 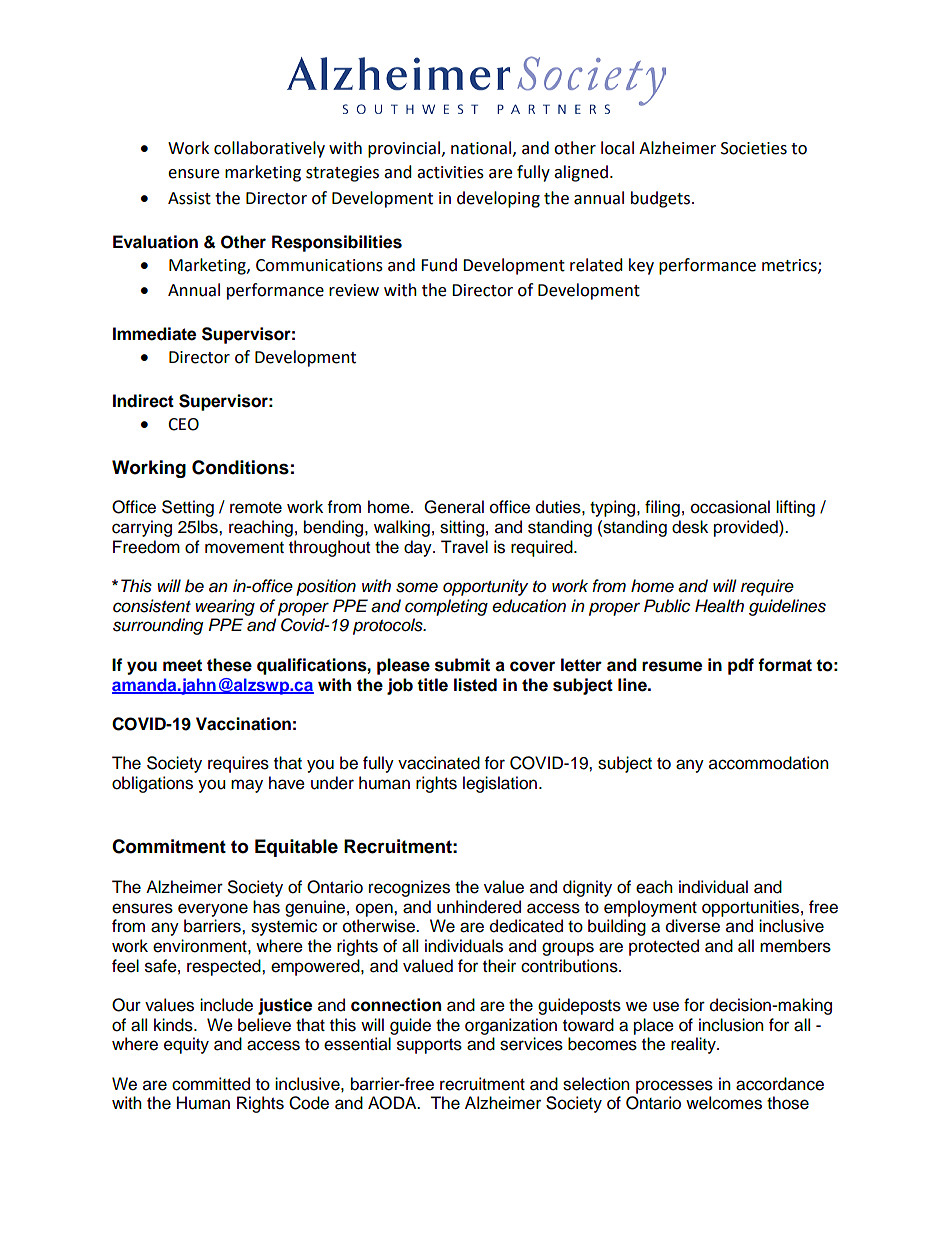 What do you see at coordinates (183, 424) in the screenshot?
I see `CEO` at bounding box center [183, 424].
